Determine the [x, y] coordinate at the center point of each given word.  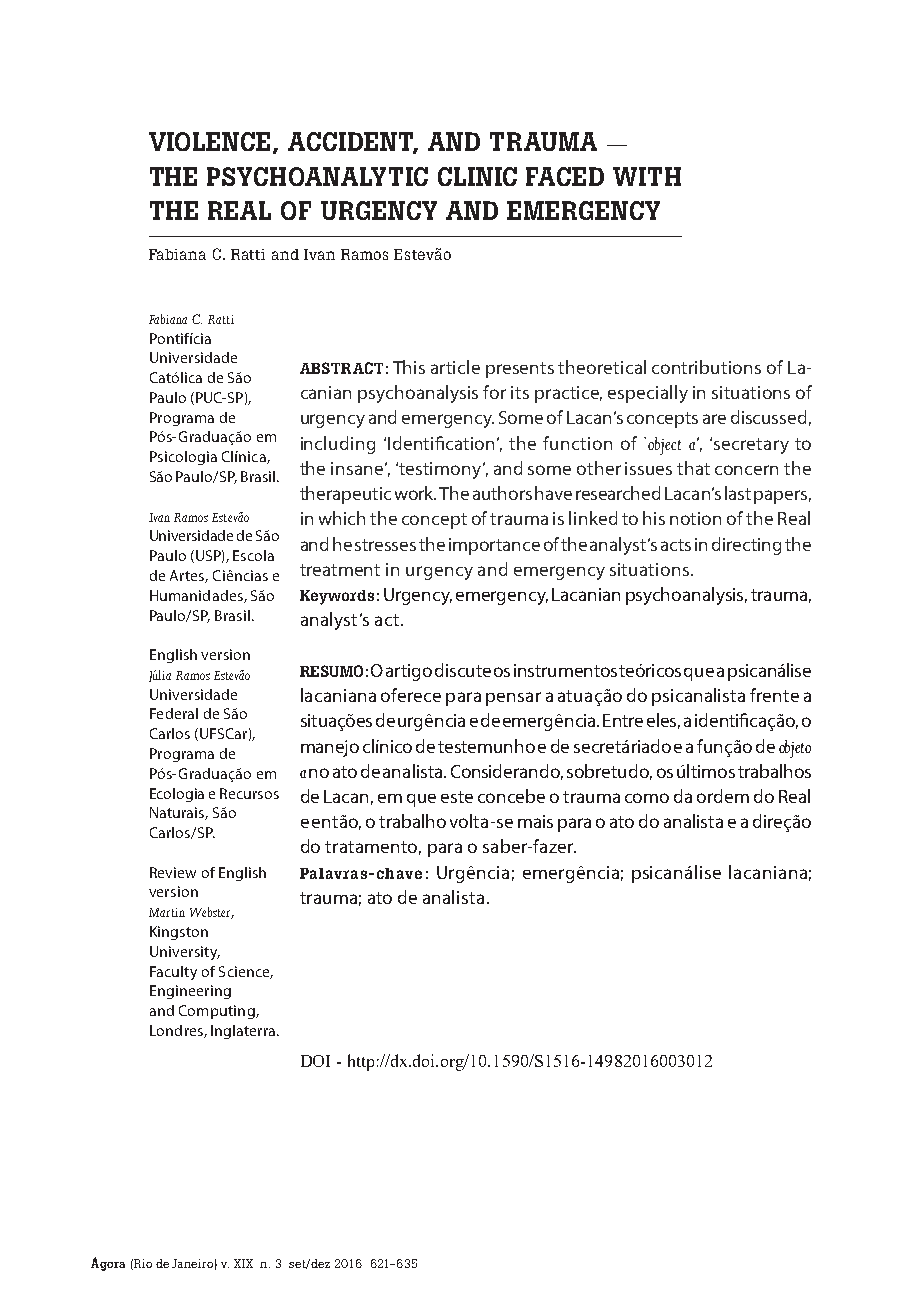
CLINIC [477, 176]
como [647, 798]
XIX [243, 1263]
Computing [218, 1012]
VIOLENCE [209, 141]
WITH [647, 176]
